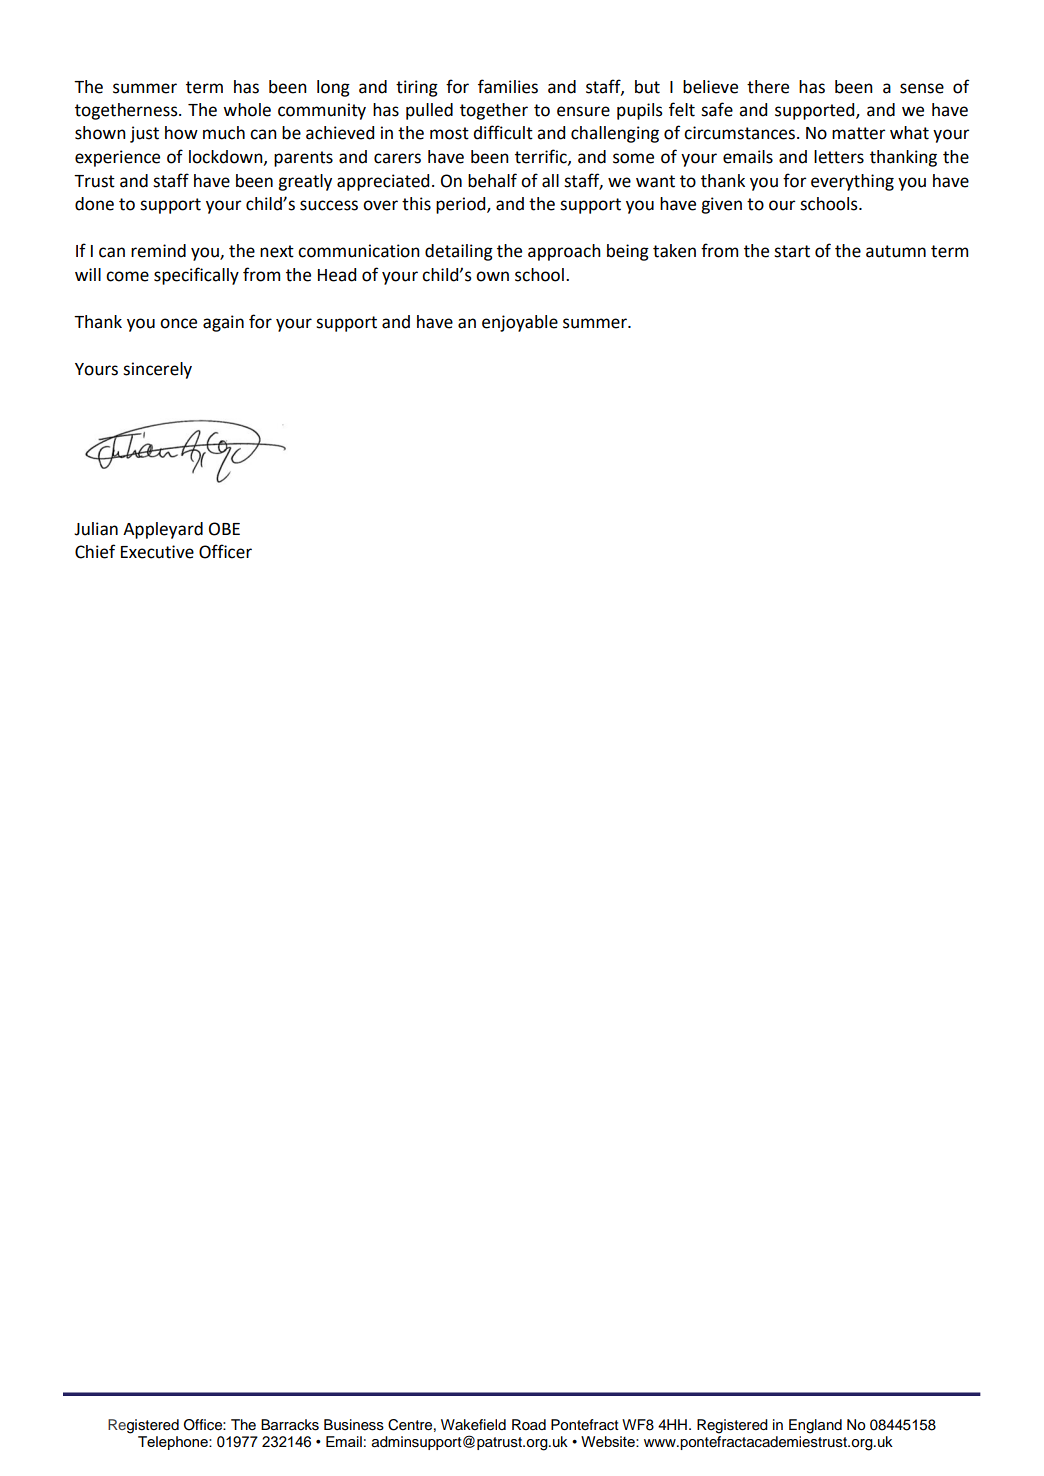  I want to click on England, so click(815, 1426).
